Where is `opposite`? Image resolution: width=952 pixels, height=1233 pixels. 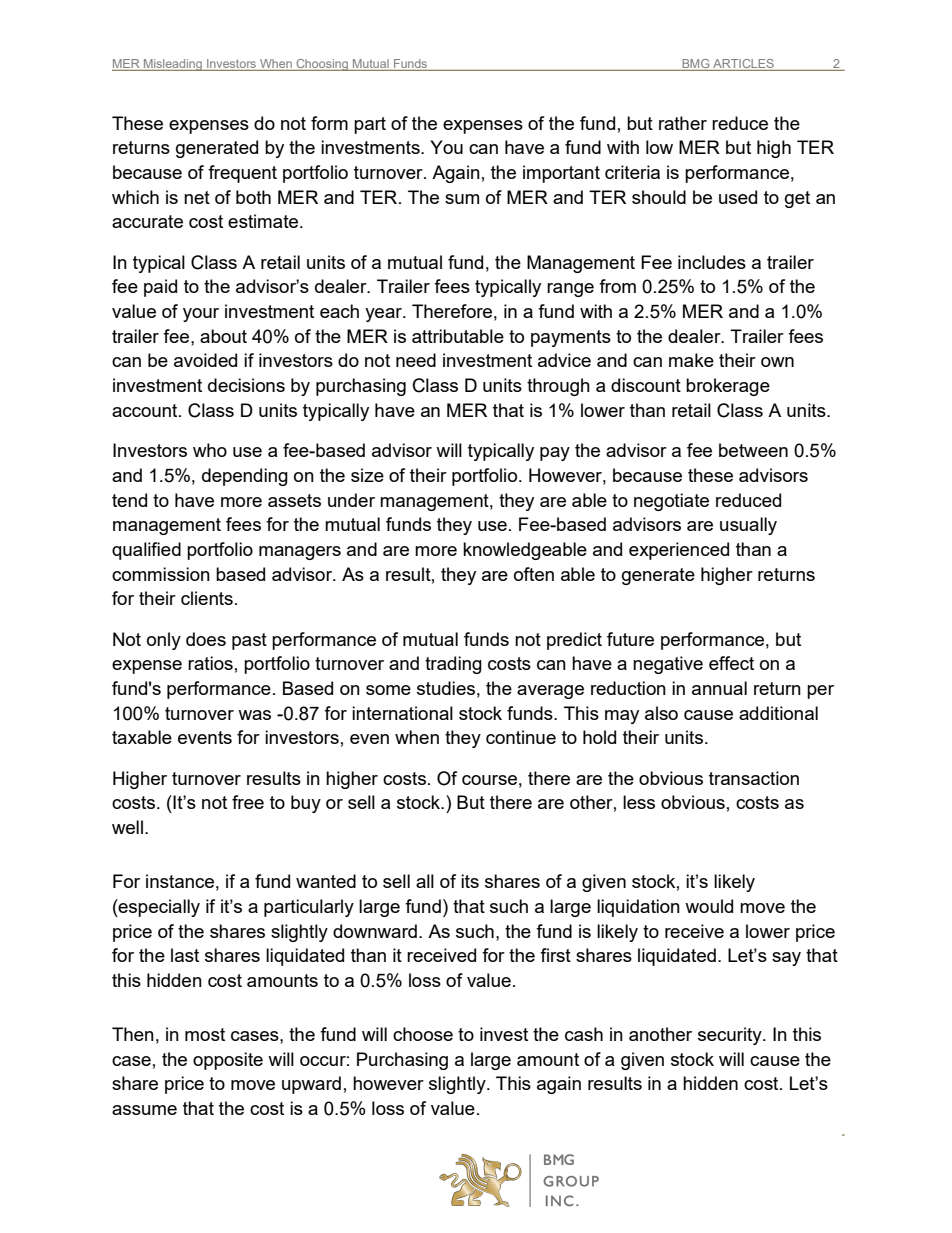
opposite is located at coordinates (228, 1061).
